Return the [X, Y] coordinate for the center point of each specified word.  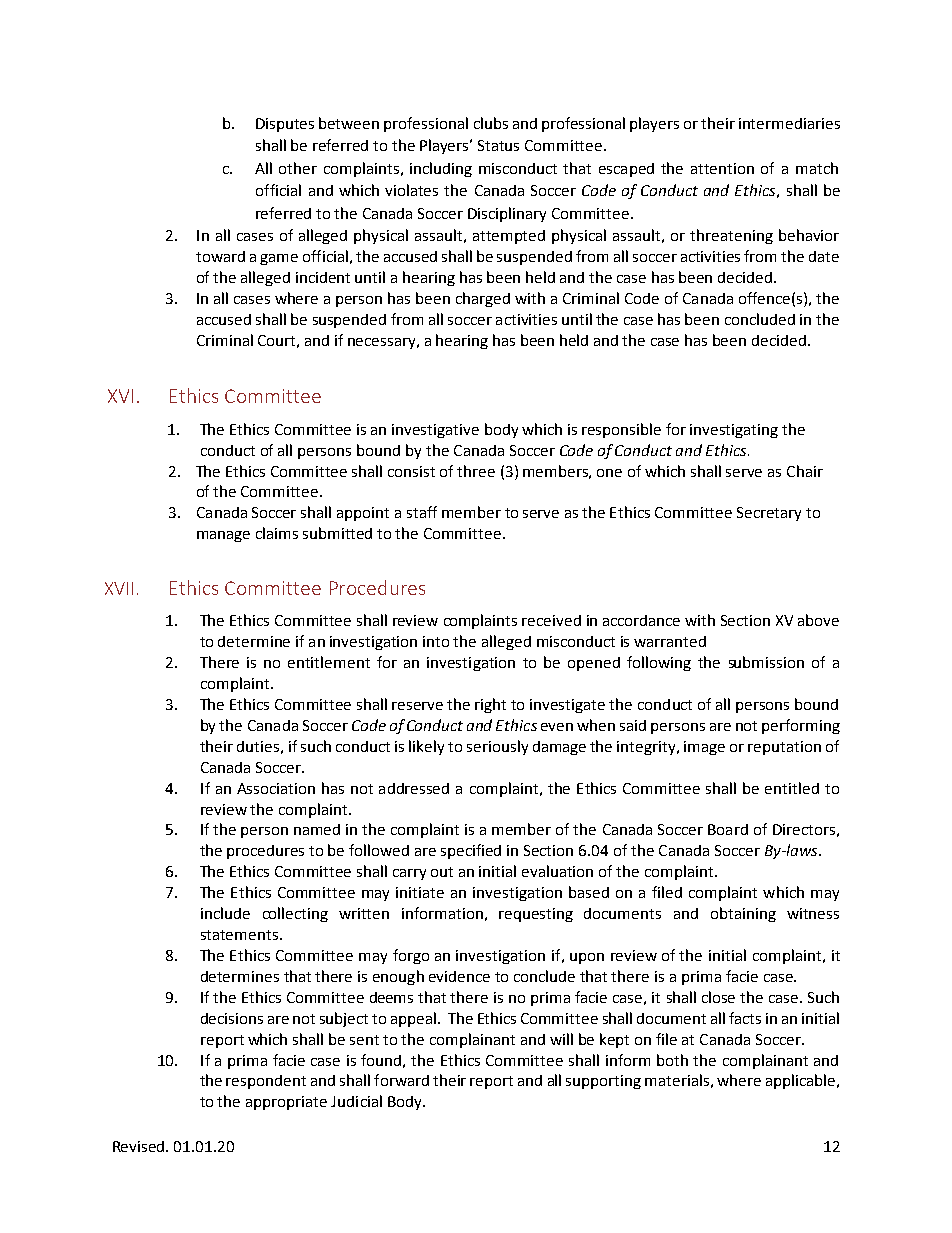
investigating [734, 431]
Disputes [285, 125]
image [704, 748]
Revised [140, 1146]
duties [258, 746]
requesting [536, 915]
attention [722, 168]
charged [483, 299]
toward [220, 256]
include [225, 913]
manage [223, 536]
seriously [497, 747]
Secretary [769, 514]
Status [498, 145]
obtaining [743, 914]
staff [422, 512]
